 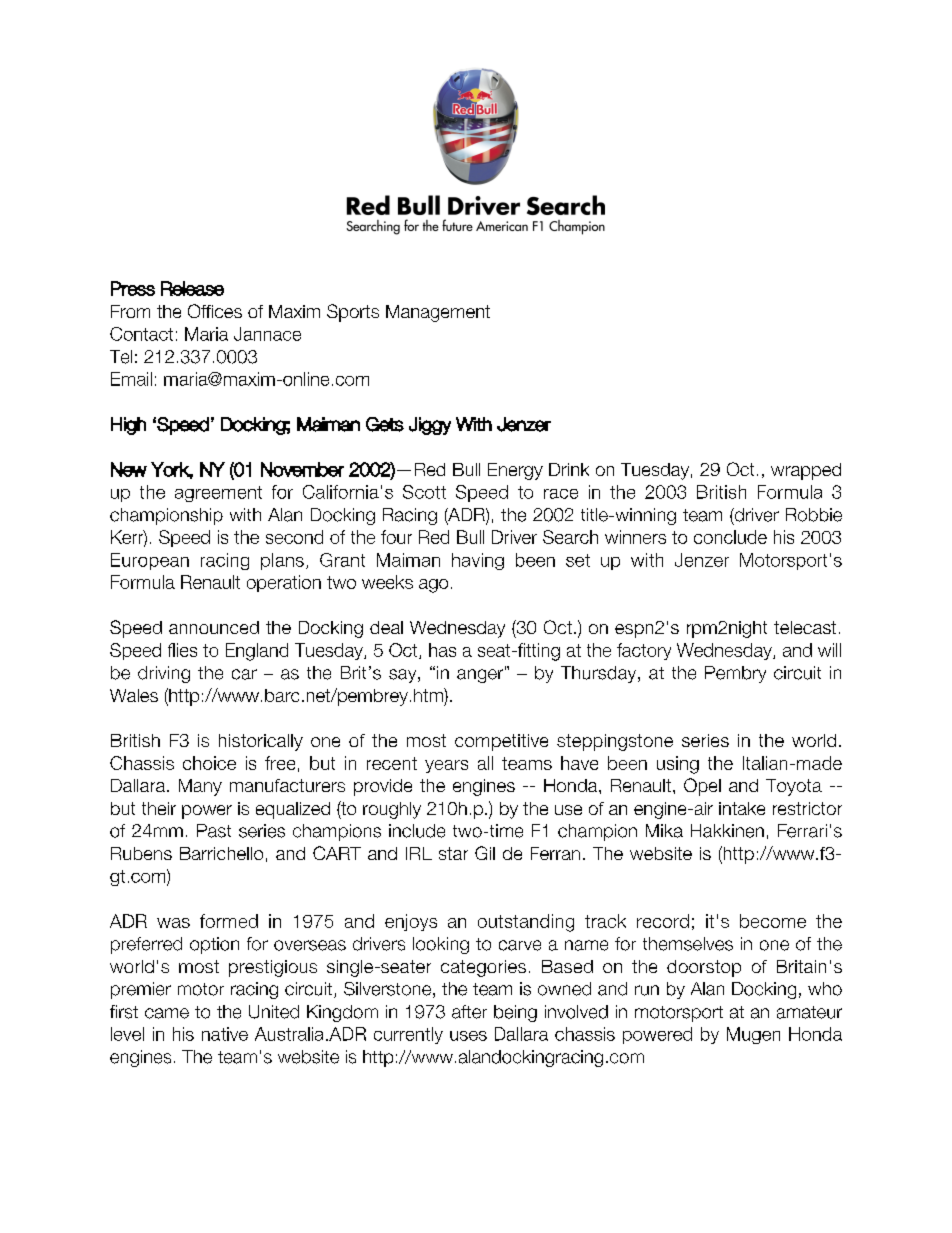 What do you see at coordinates (215, 311) in the screenshot?
I see `Offices` at bounding box center [215, 311].
